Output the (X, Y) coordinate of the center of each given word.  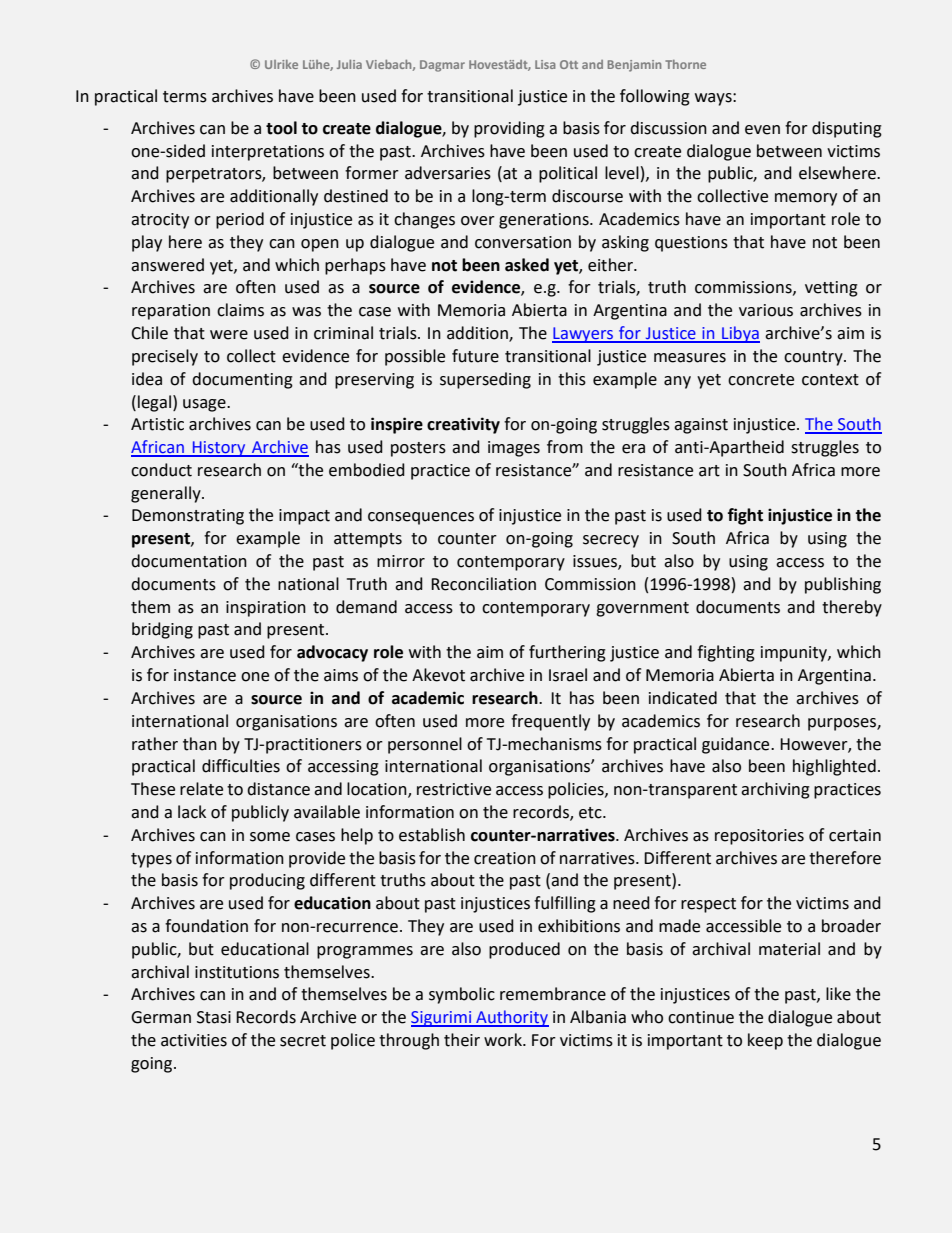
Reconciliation (483, 584)
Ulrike (281, 64)
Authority (511, 1018)
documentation (189, 561)
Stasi (214, 1017)
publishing (843, 585)
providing (509, 129)
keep (765, 1041)
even (762, 130)
